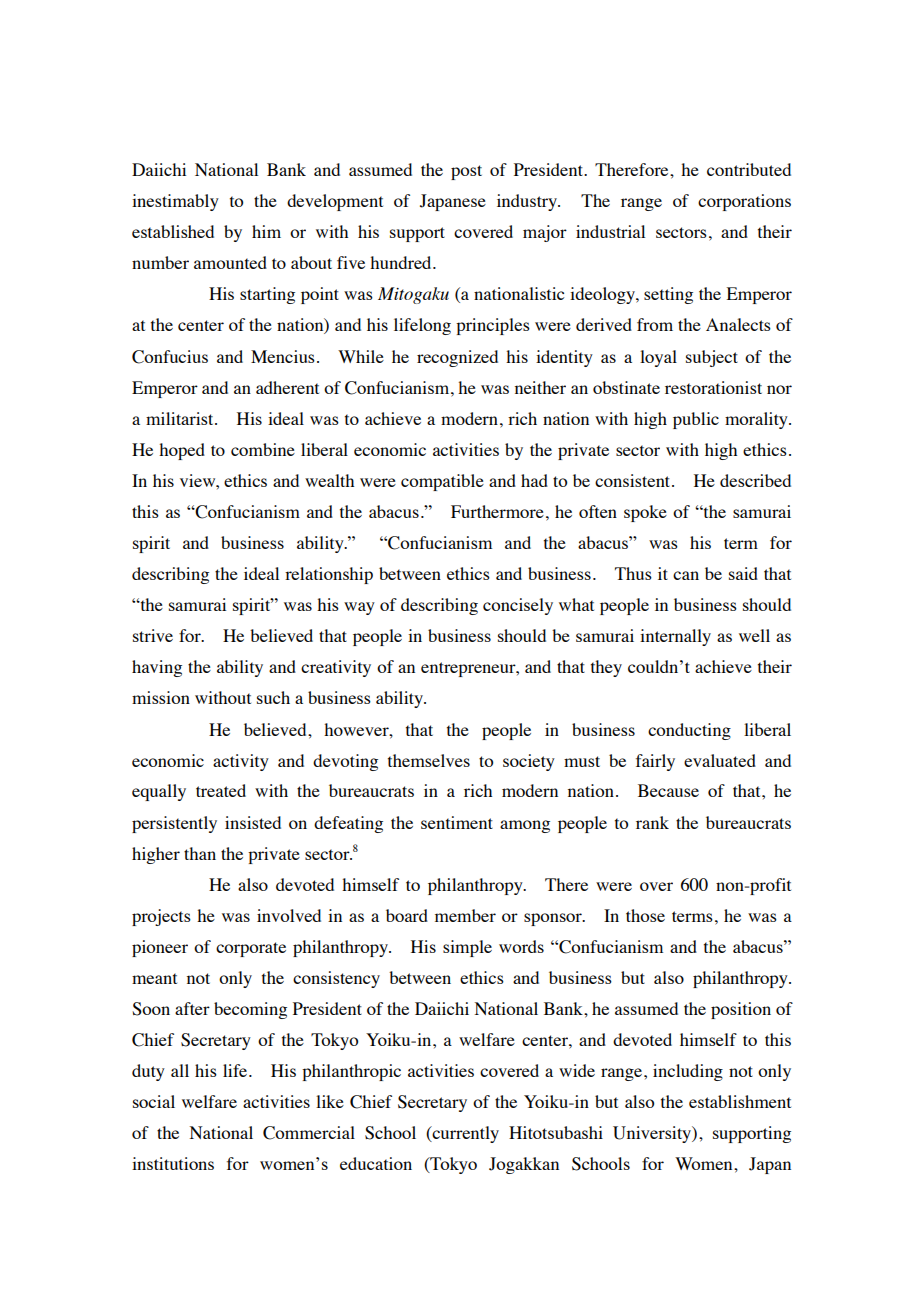 Image resolution: width=924 pixels, height=1308 pixels. What do you see at coordinates (744, 202) in the image?
I see `corporations` at bounding box center [744, 202].
